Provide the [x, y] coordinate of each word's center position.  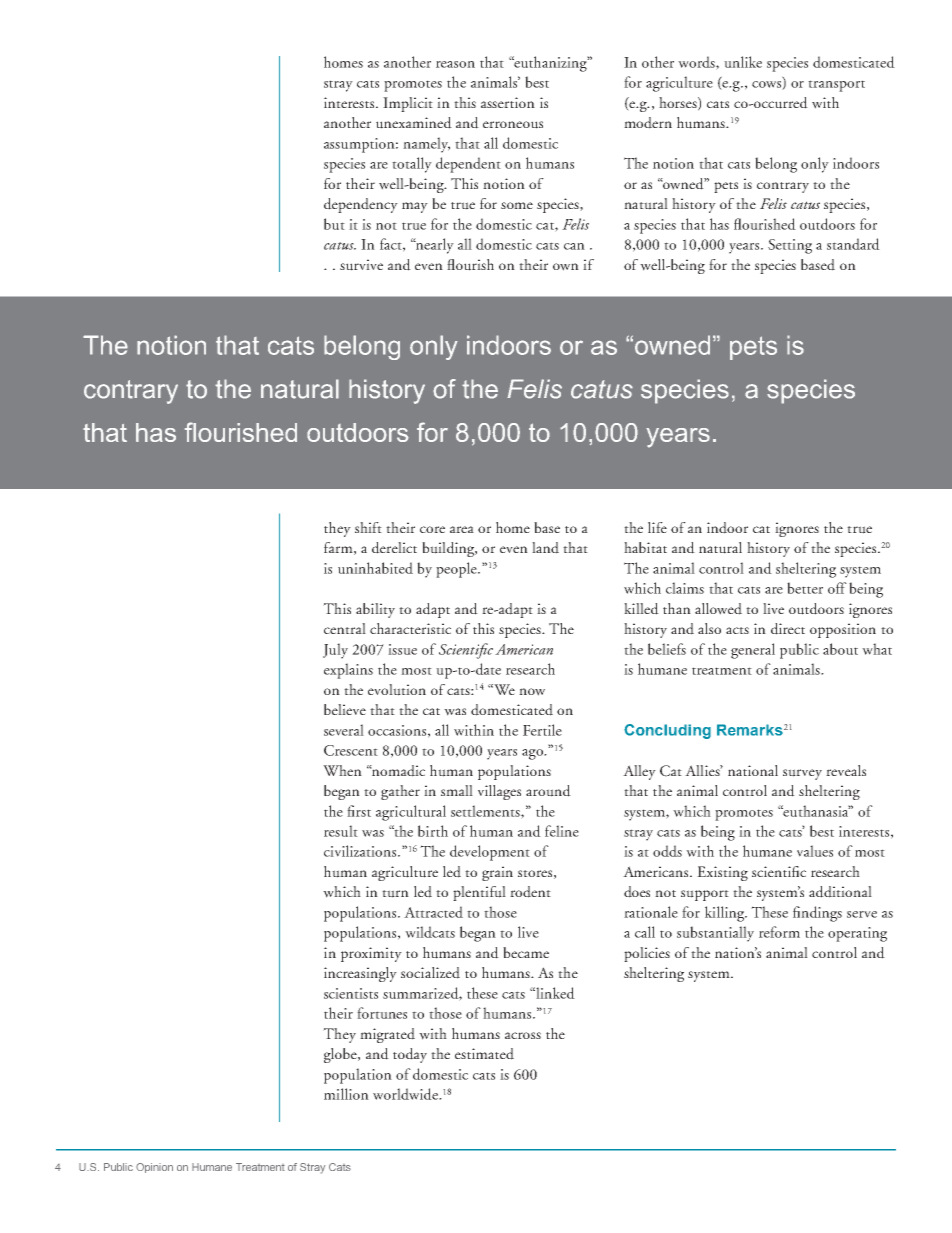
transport [836, 86]
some [517, 205]
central [345, 628]
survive [361, 265]
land [545, 548]
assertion [508, 102]
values [815, 851]
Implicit [408, 104]
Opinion [154, 1168]
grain [497, 873]
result [341, 831]
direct [788, 629]
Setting [790, 246]
